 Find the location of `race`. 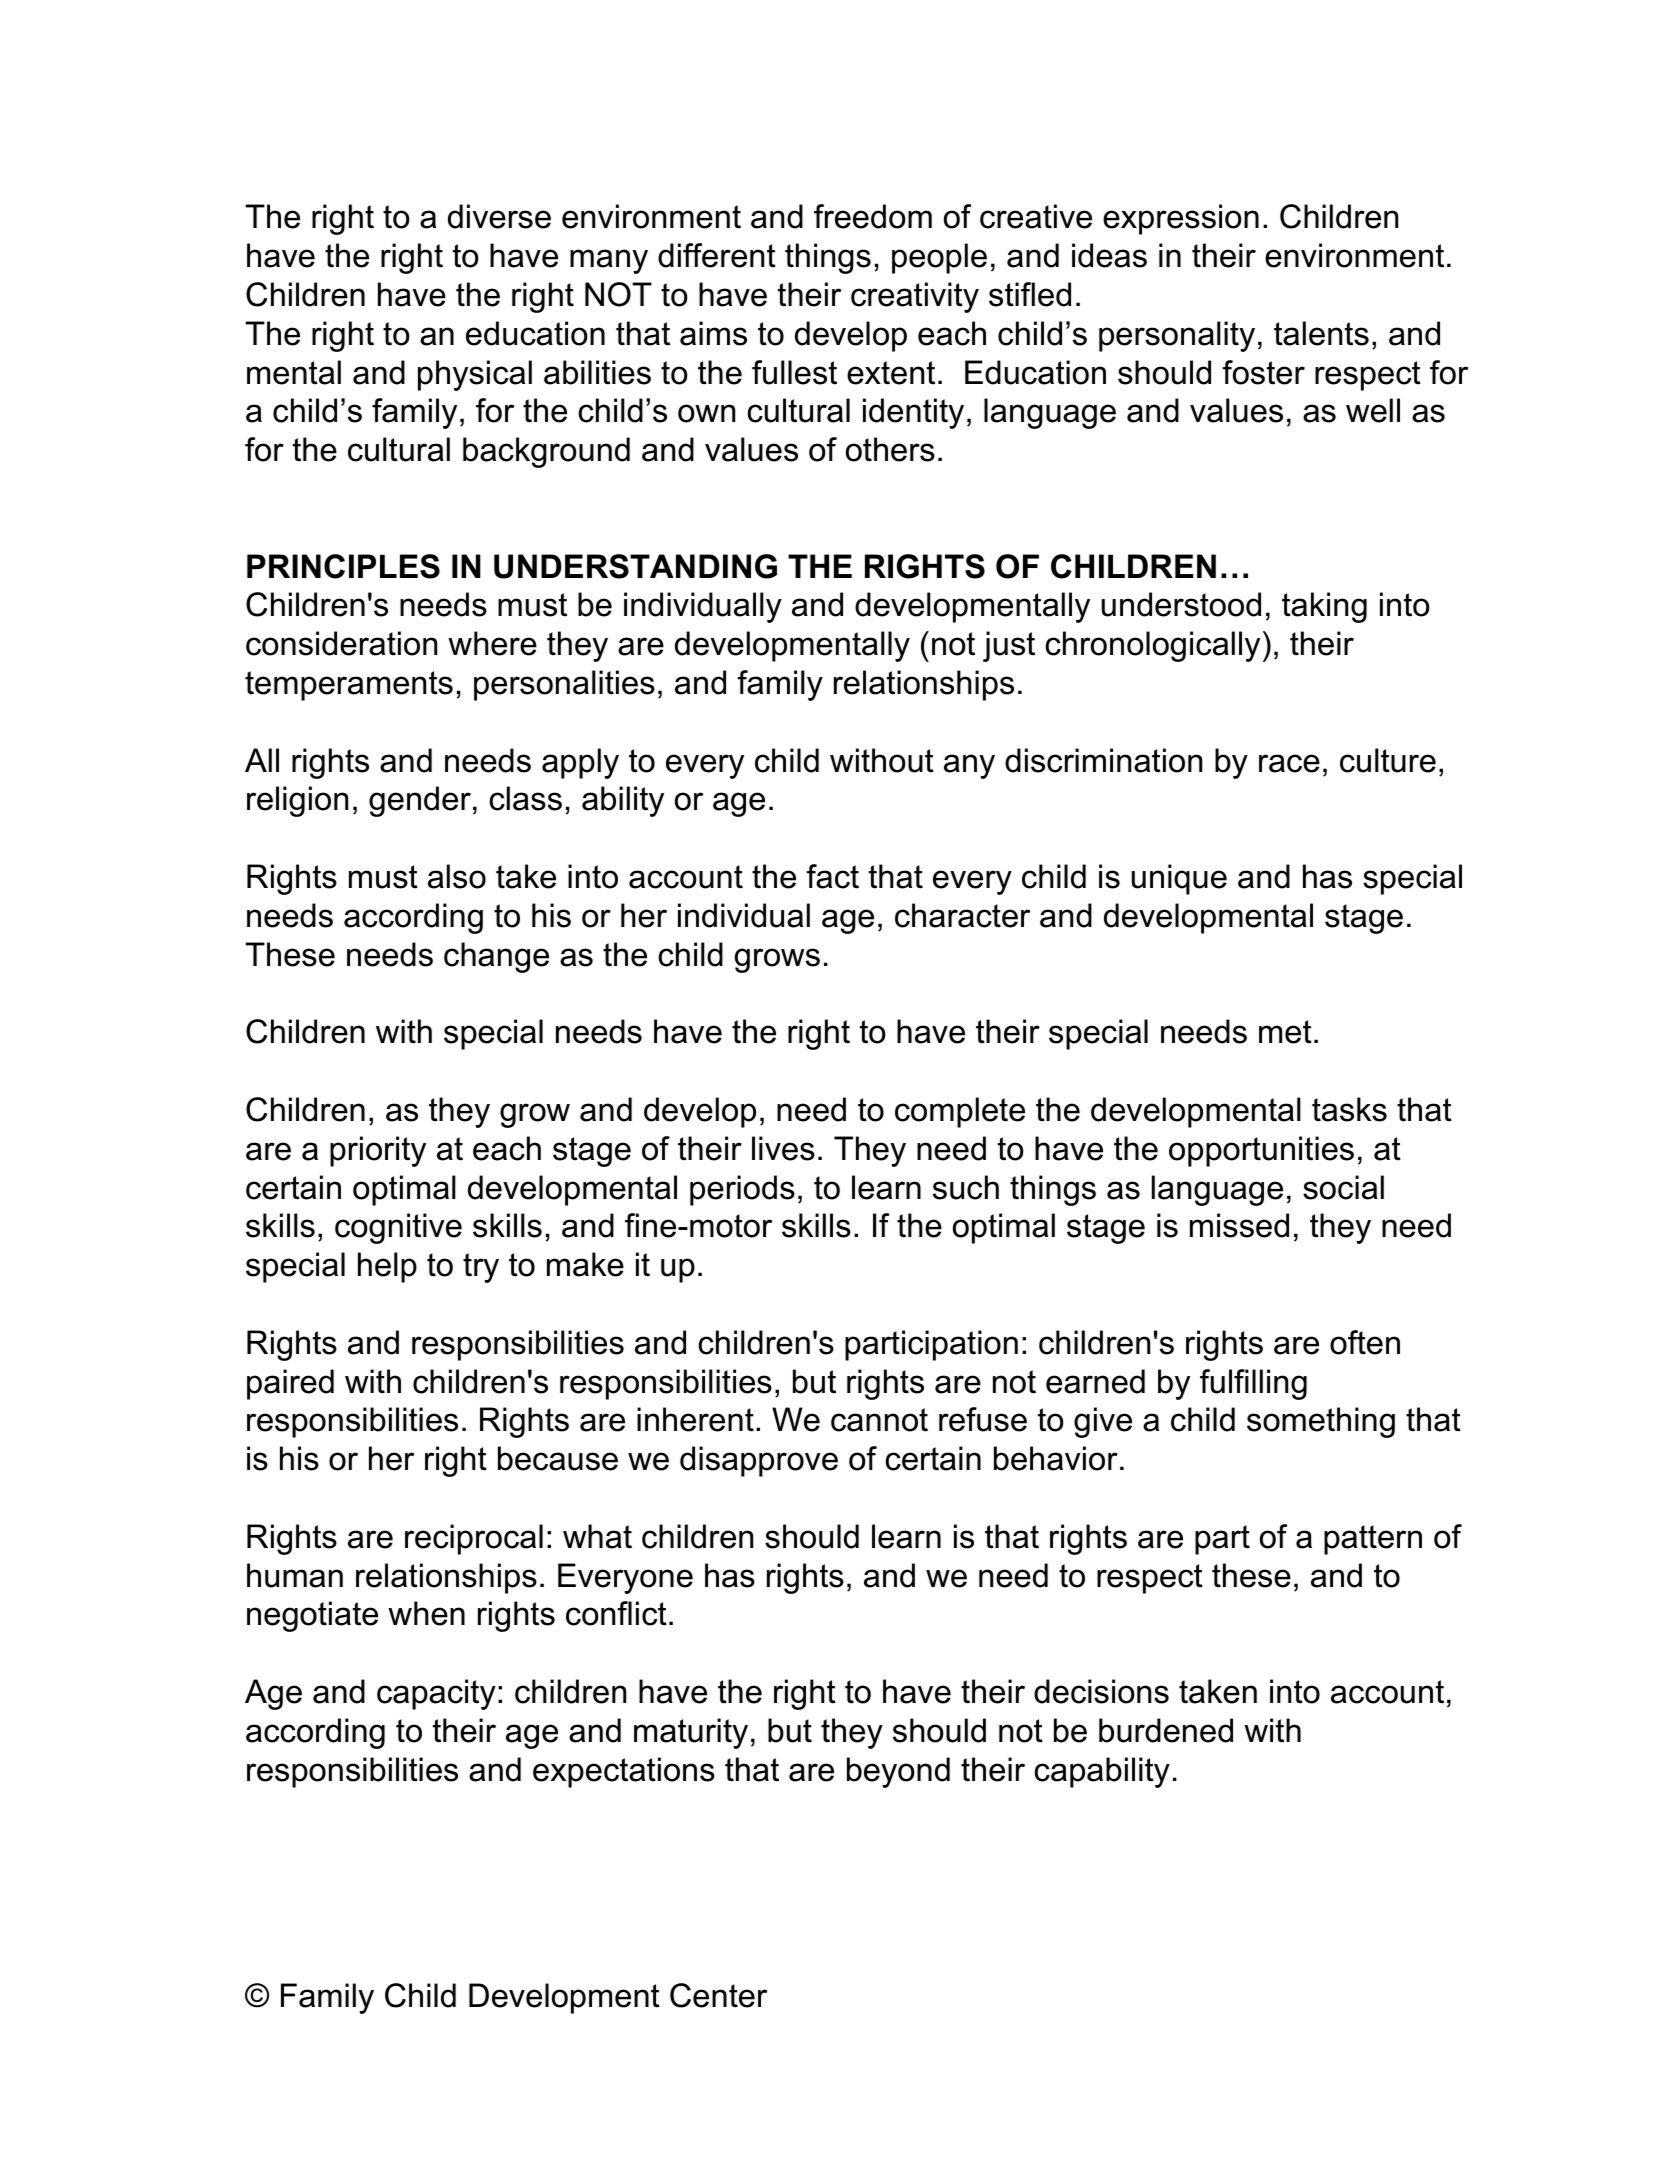

race is located at coordinates (1289, 763).
